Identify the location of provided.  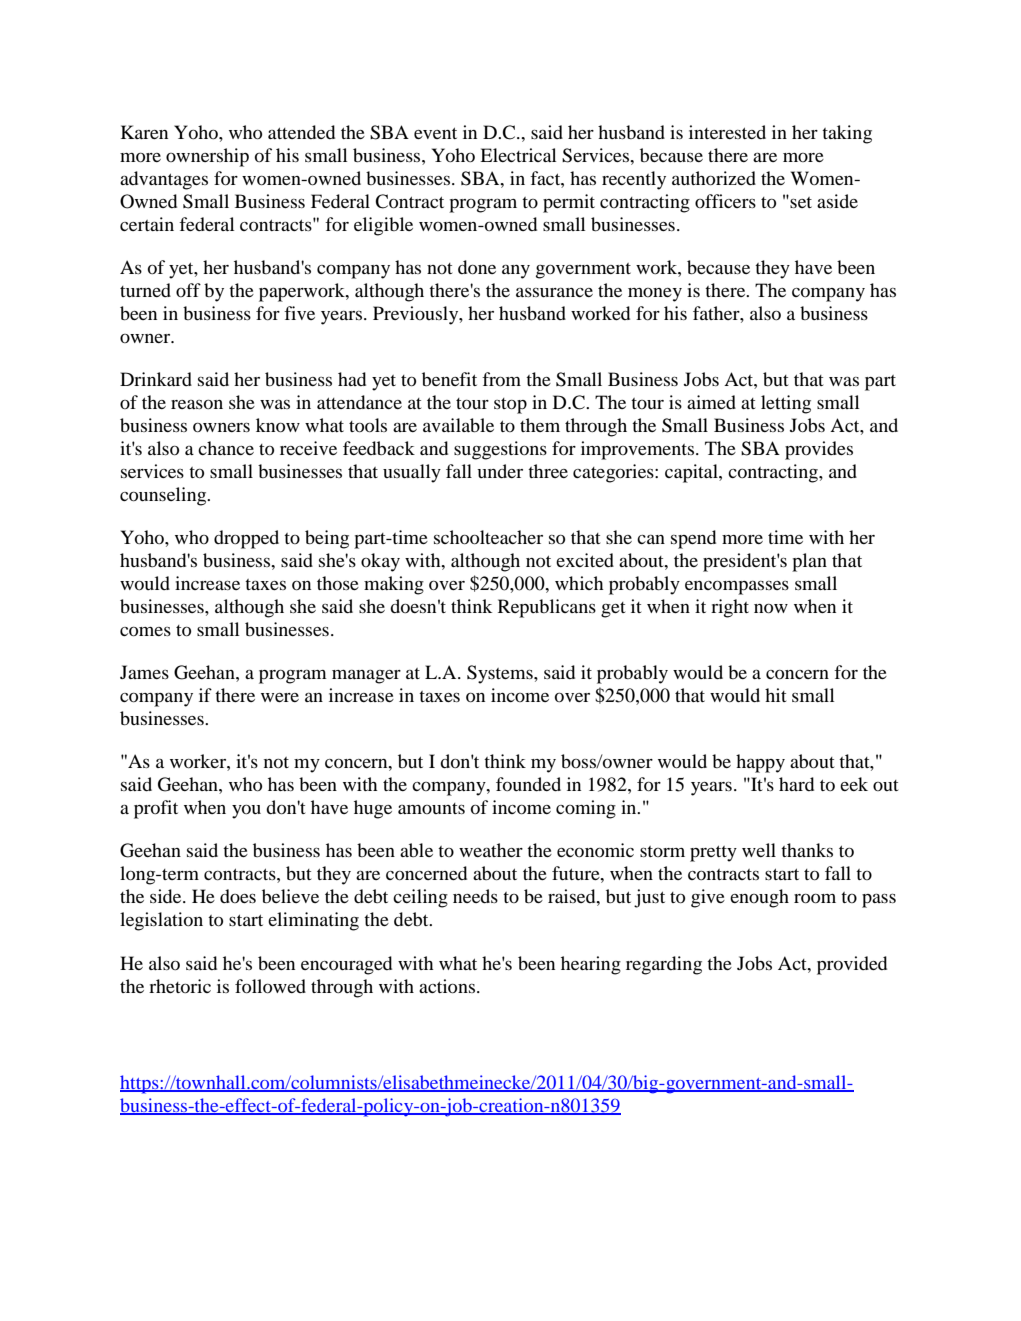
(852, 965).
